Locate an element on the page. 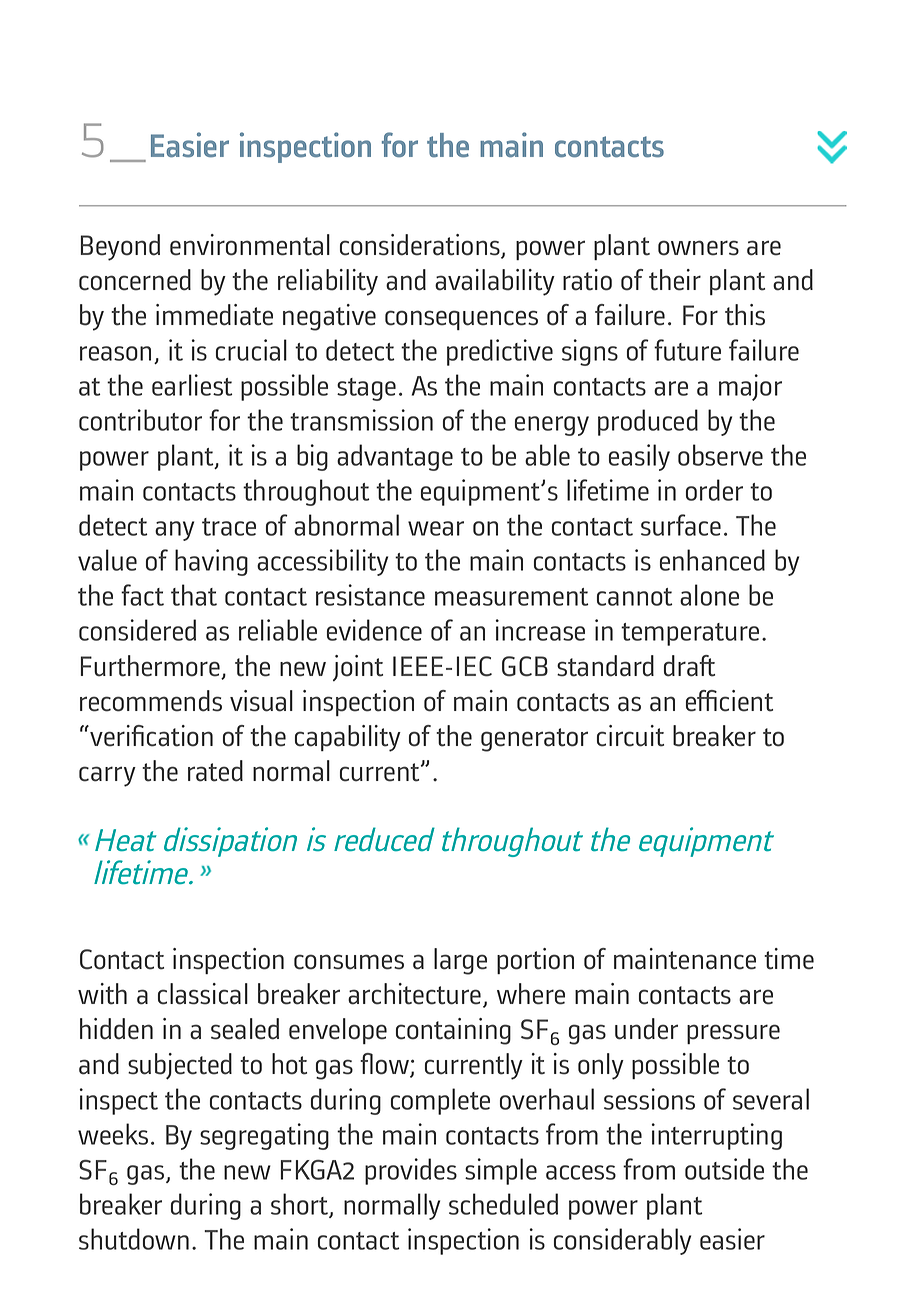  rated is located at coordinates (215, 771).
